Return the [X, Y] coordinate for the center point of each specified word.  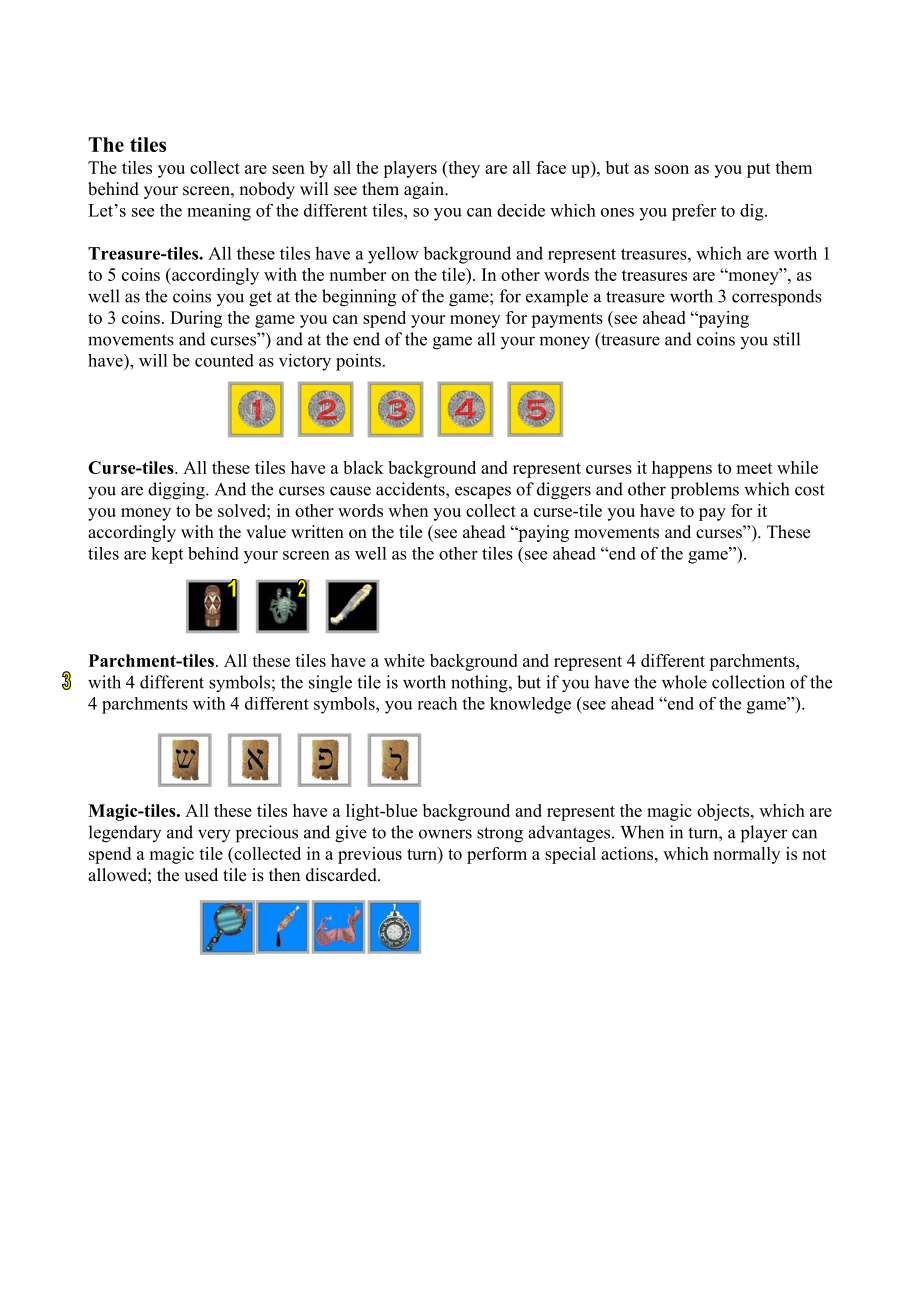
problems [705, 490]
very [214, 836]
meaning [219, 212]
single [330, 684]
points [358, 362]
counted [224, 360]
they [463, 169]
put [759, 170]
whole [684, 682]
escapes [483, 492]
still [786, 339]
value [266, 532]
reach [437, 703]
